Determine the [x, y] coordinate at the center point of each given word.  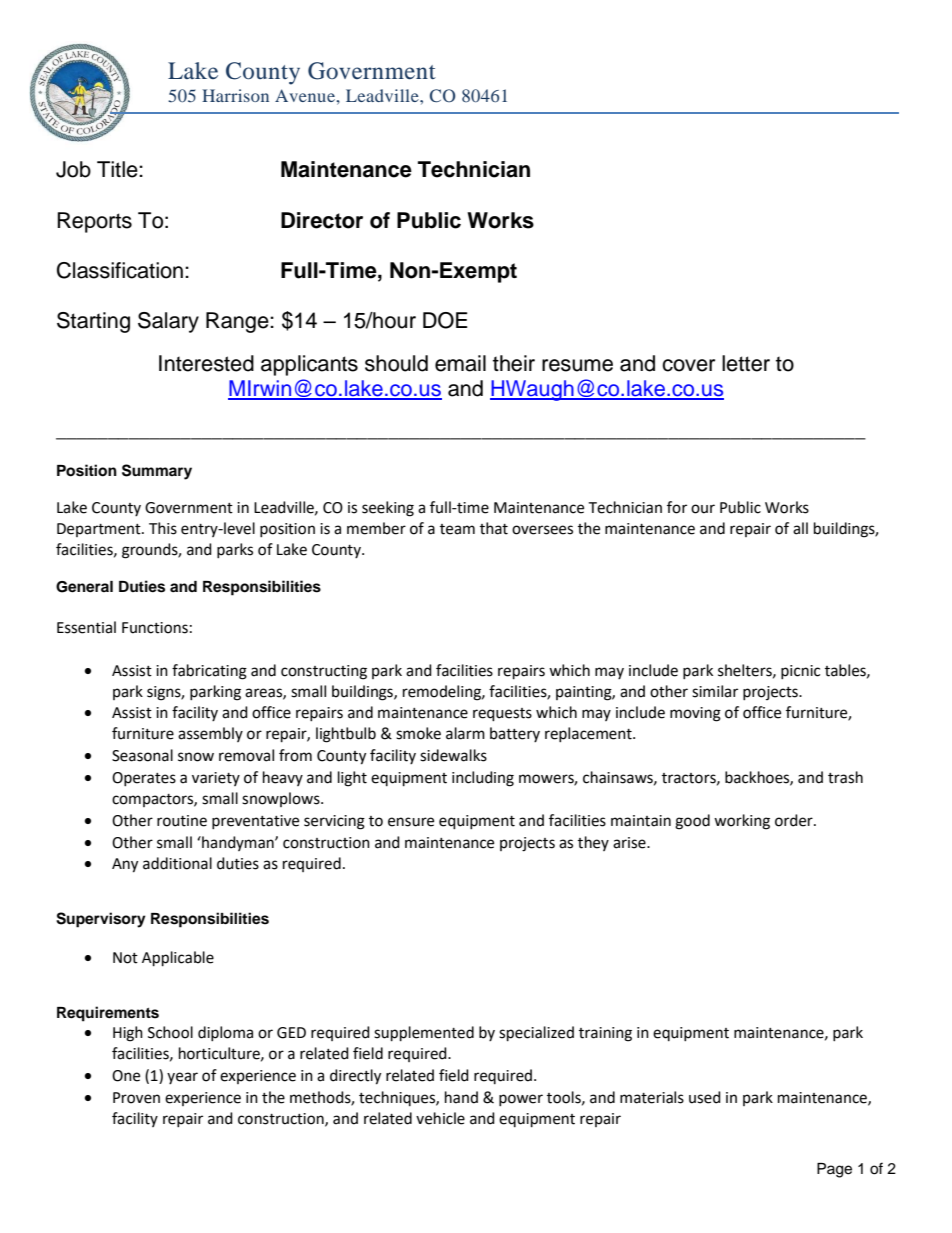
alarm [465, 733]
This [163, 528]
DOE [445, 320]
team [457, 529]
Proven [136, 1098]
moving [695, 714]
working [742, 822]
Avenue [306, 95]
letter [746, 363]
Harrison [235, 95]
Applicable [178, 959]
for [677, 507]
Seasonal [142, 755]
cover [688, 365]
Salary [168, 322]
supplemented [424, 1034]
